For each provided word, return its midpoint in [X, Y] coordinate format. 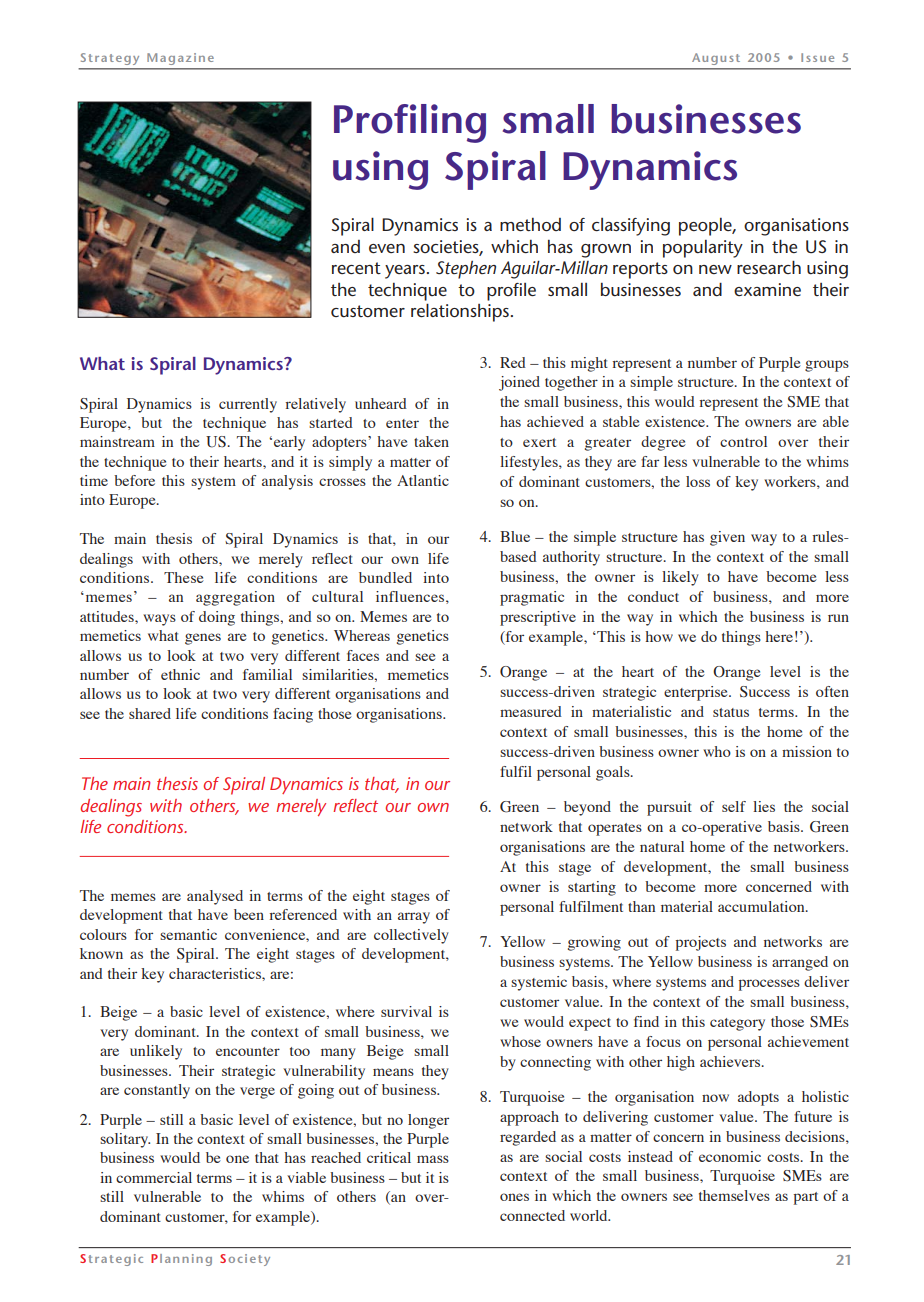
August [716, 59]
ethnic [180, 674]
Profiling [410, 123]
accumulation [762, 906]
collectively [411, 936]
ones [514, 1197]
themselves [734, 1195]
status [731, 712]
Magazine [180, 59]
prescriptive [538, 618]
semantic [188, 934]
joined [519, 383]
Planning [181, 1260]
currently [248, 405]
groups [827, 366]
